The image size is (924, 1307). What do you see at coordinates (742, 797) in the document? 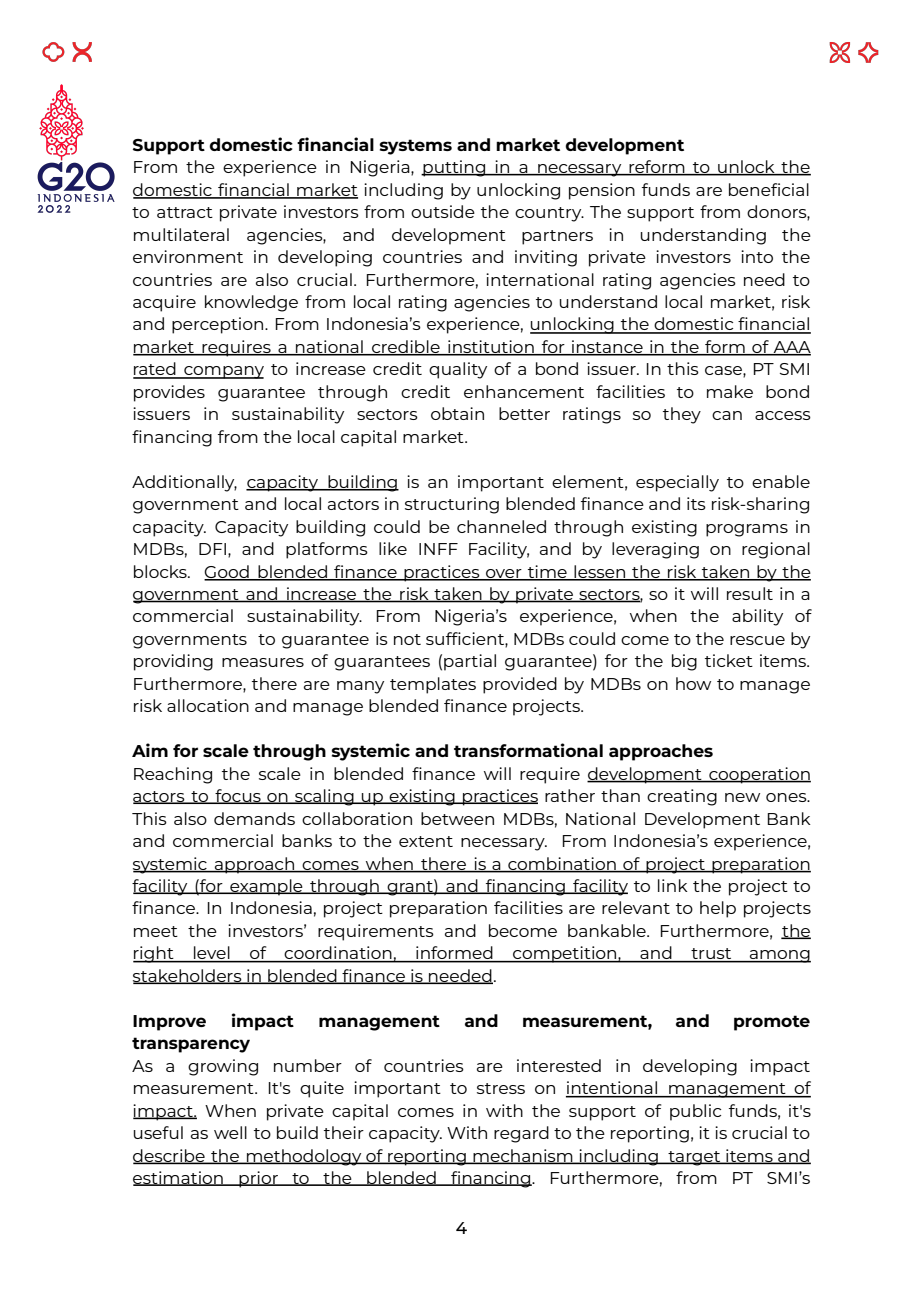
I see `new` at bounding box center [742, 797].
